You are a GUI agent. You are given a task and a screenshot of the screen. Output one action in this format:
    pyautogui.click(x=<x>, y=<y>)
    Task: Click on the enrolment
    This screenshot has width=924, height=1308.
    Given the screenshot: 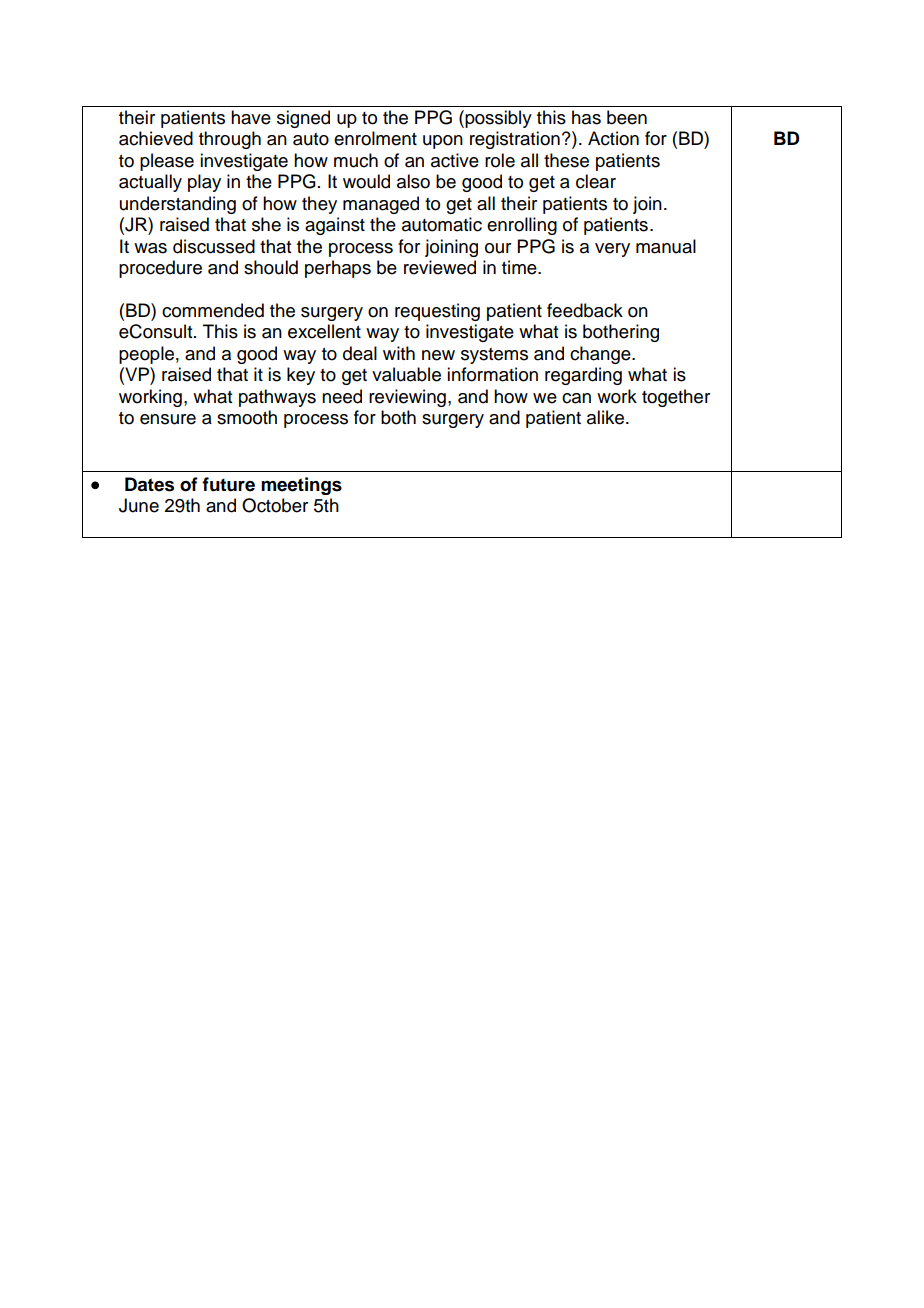 What is the action you would take?
    pyautogui.click(x=375, y=138)
